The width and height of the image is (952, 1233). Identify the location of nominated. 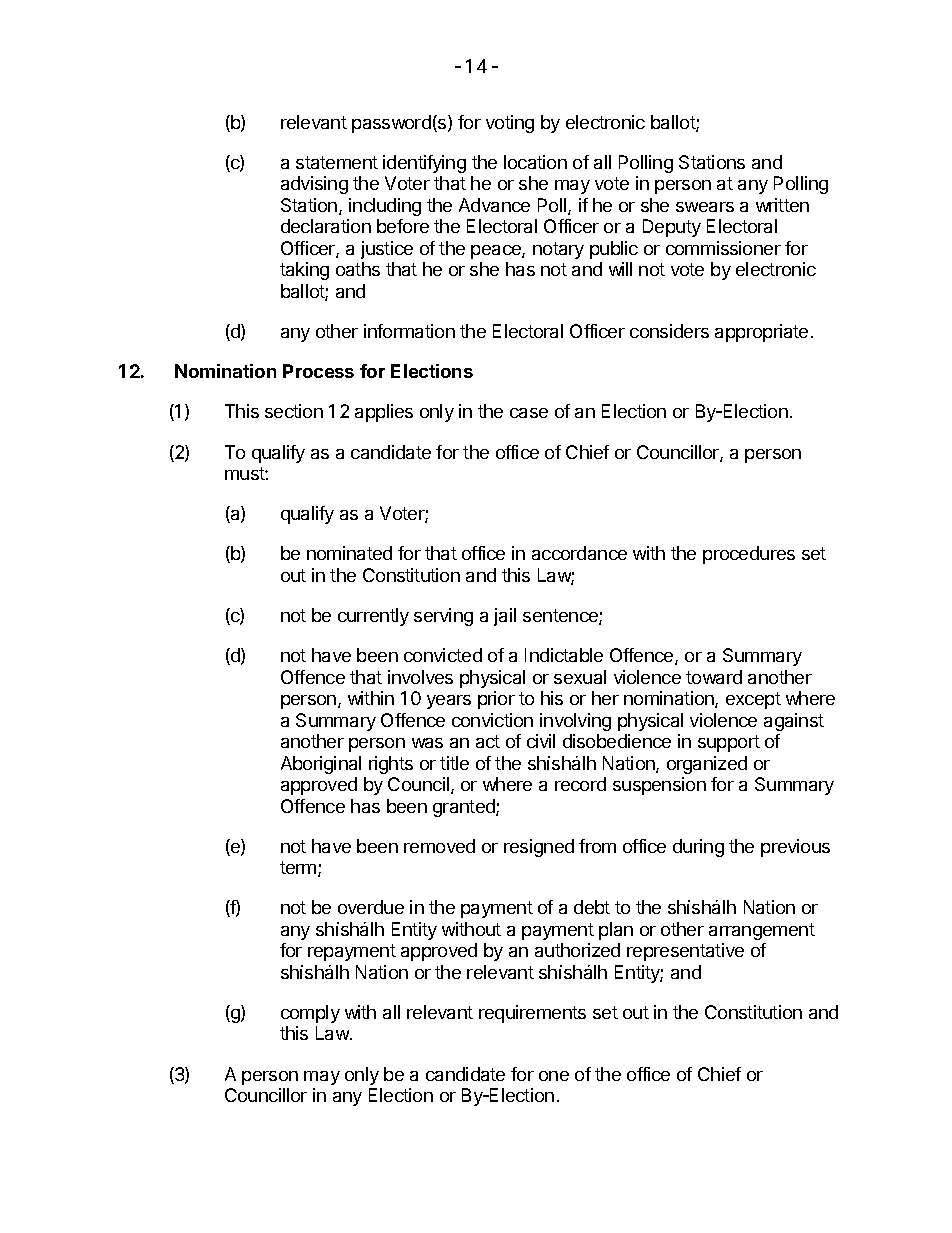
(349, 553).
